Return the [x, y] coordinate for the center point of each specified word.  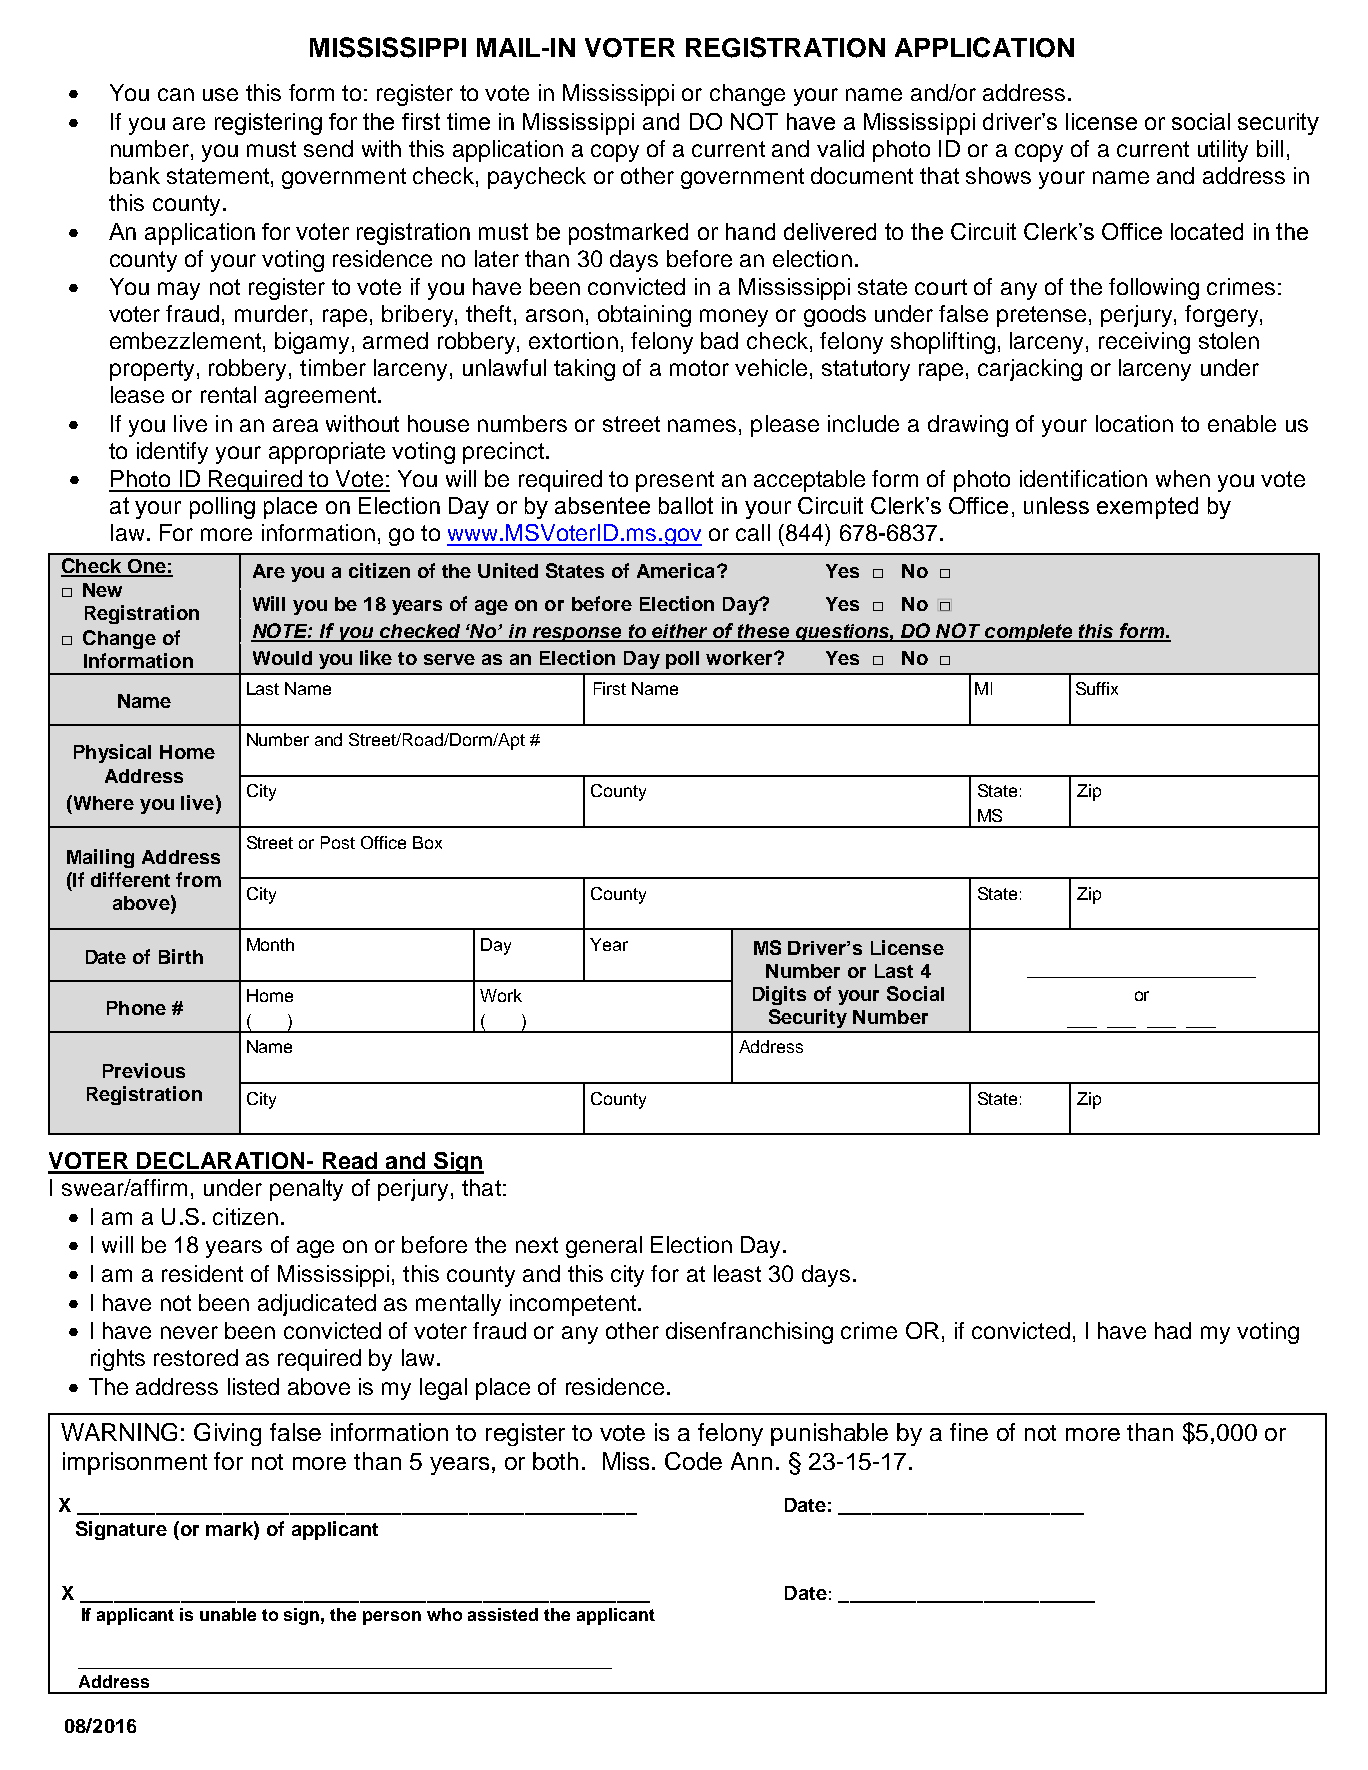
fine [969, 1432]
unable [228, 1614]
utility [1223, 151]
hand [750, 231]
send [328, 148]
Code [693, 1461]
